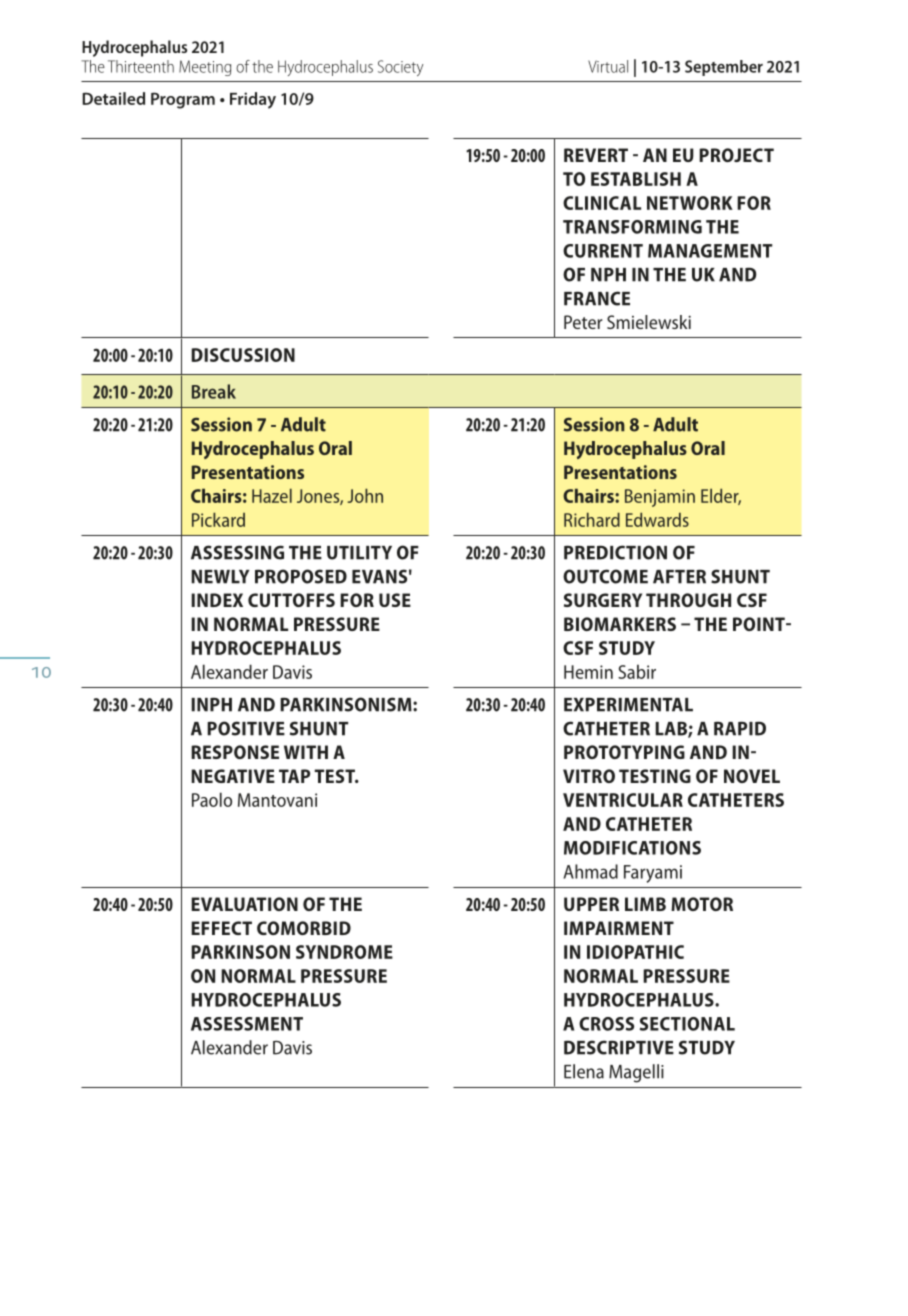 Image resolution: width=908 pixels, height=1316 pixels. I want to click on September, so click(724, 68).
